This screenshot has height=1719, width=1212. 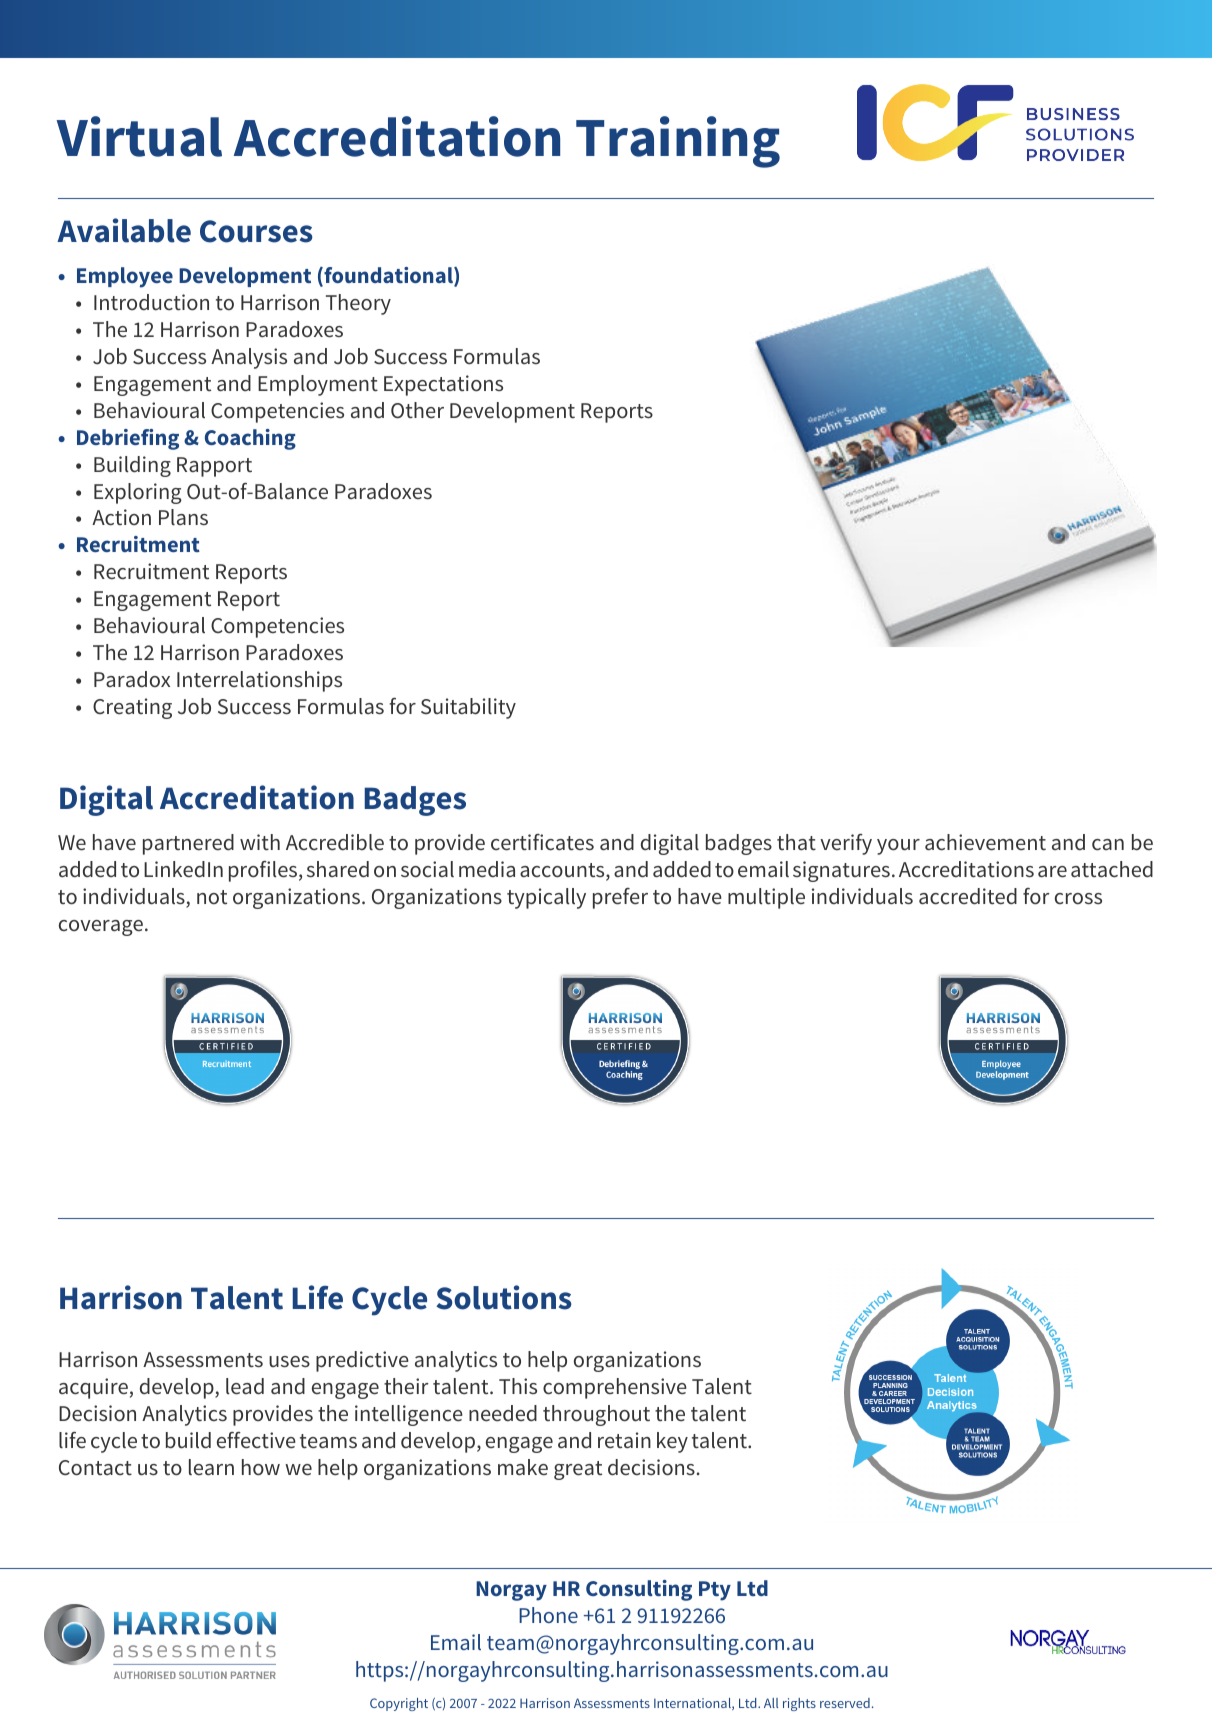 What do you see at coordinates (259, 681) in the screenshot?
I see `Interrelationships` at bounding box center [259, 681].
